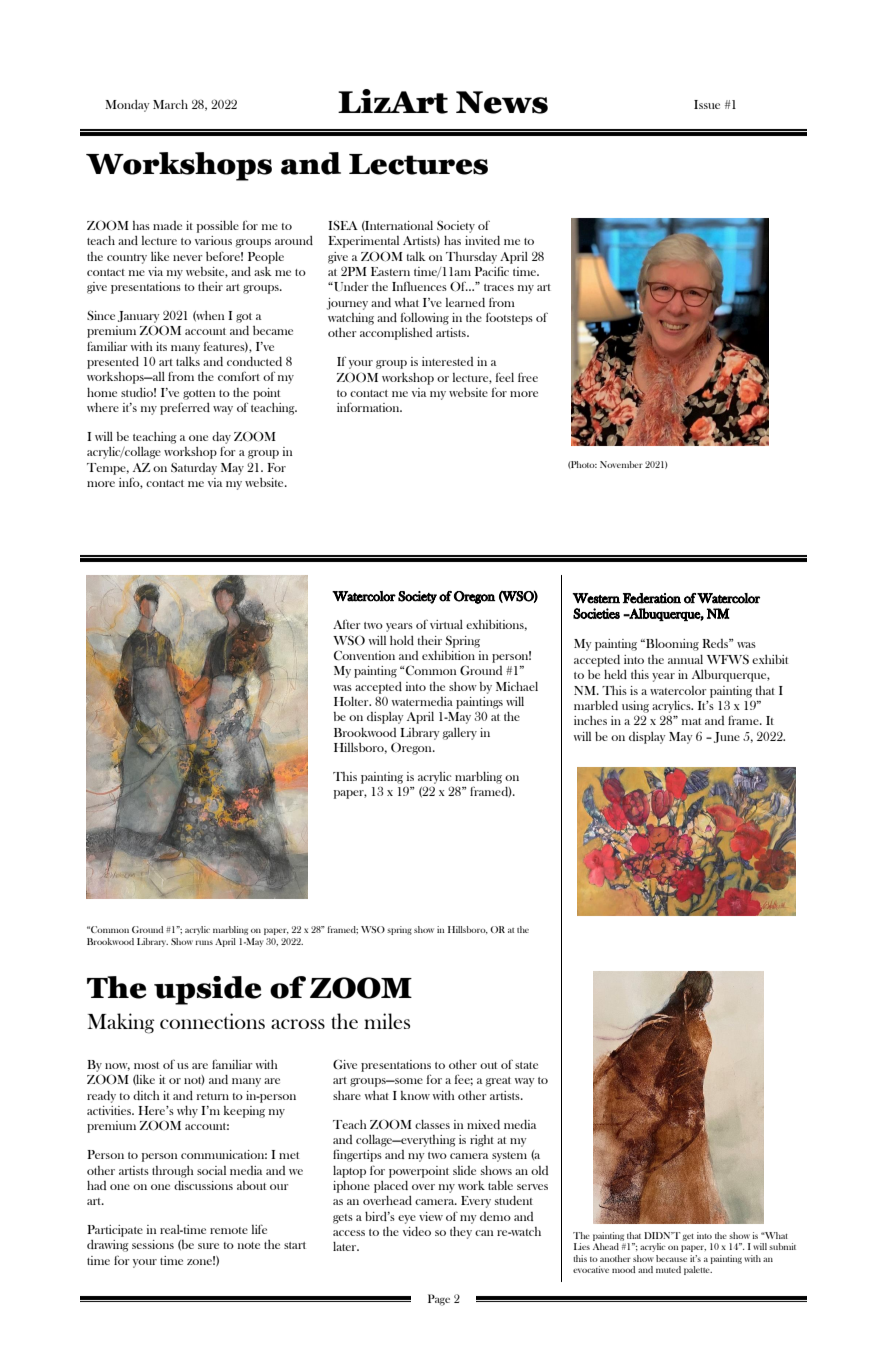 This page has height=1372, width=887. What do you see at coordinates (352, 701) in the page?
I see `Holter` at bounding box center [352, 701].
